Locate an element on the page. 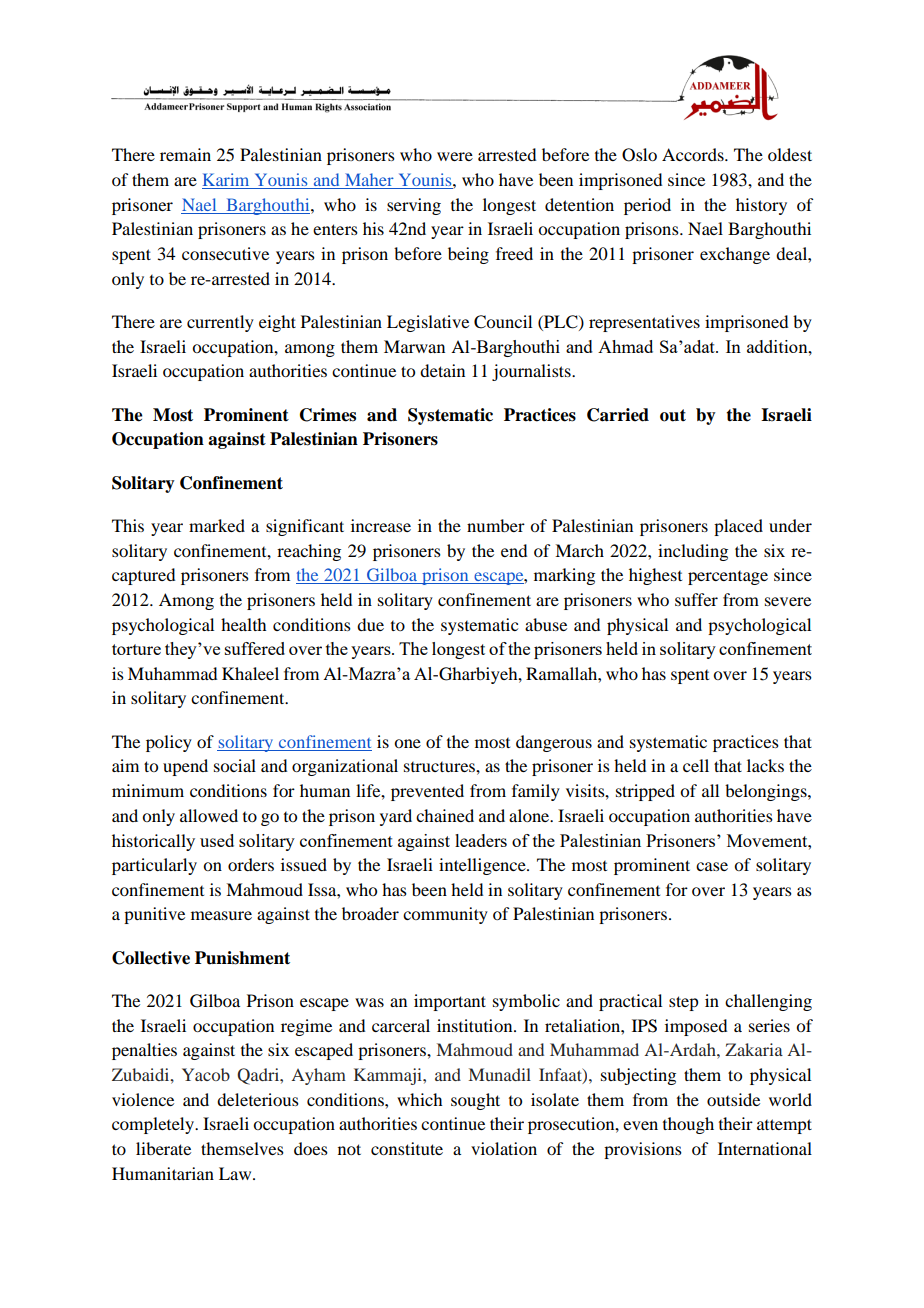 The width and height of the image is (924, 1308). Karim is located at coordinates (227, 181).
